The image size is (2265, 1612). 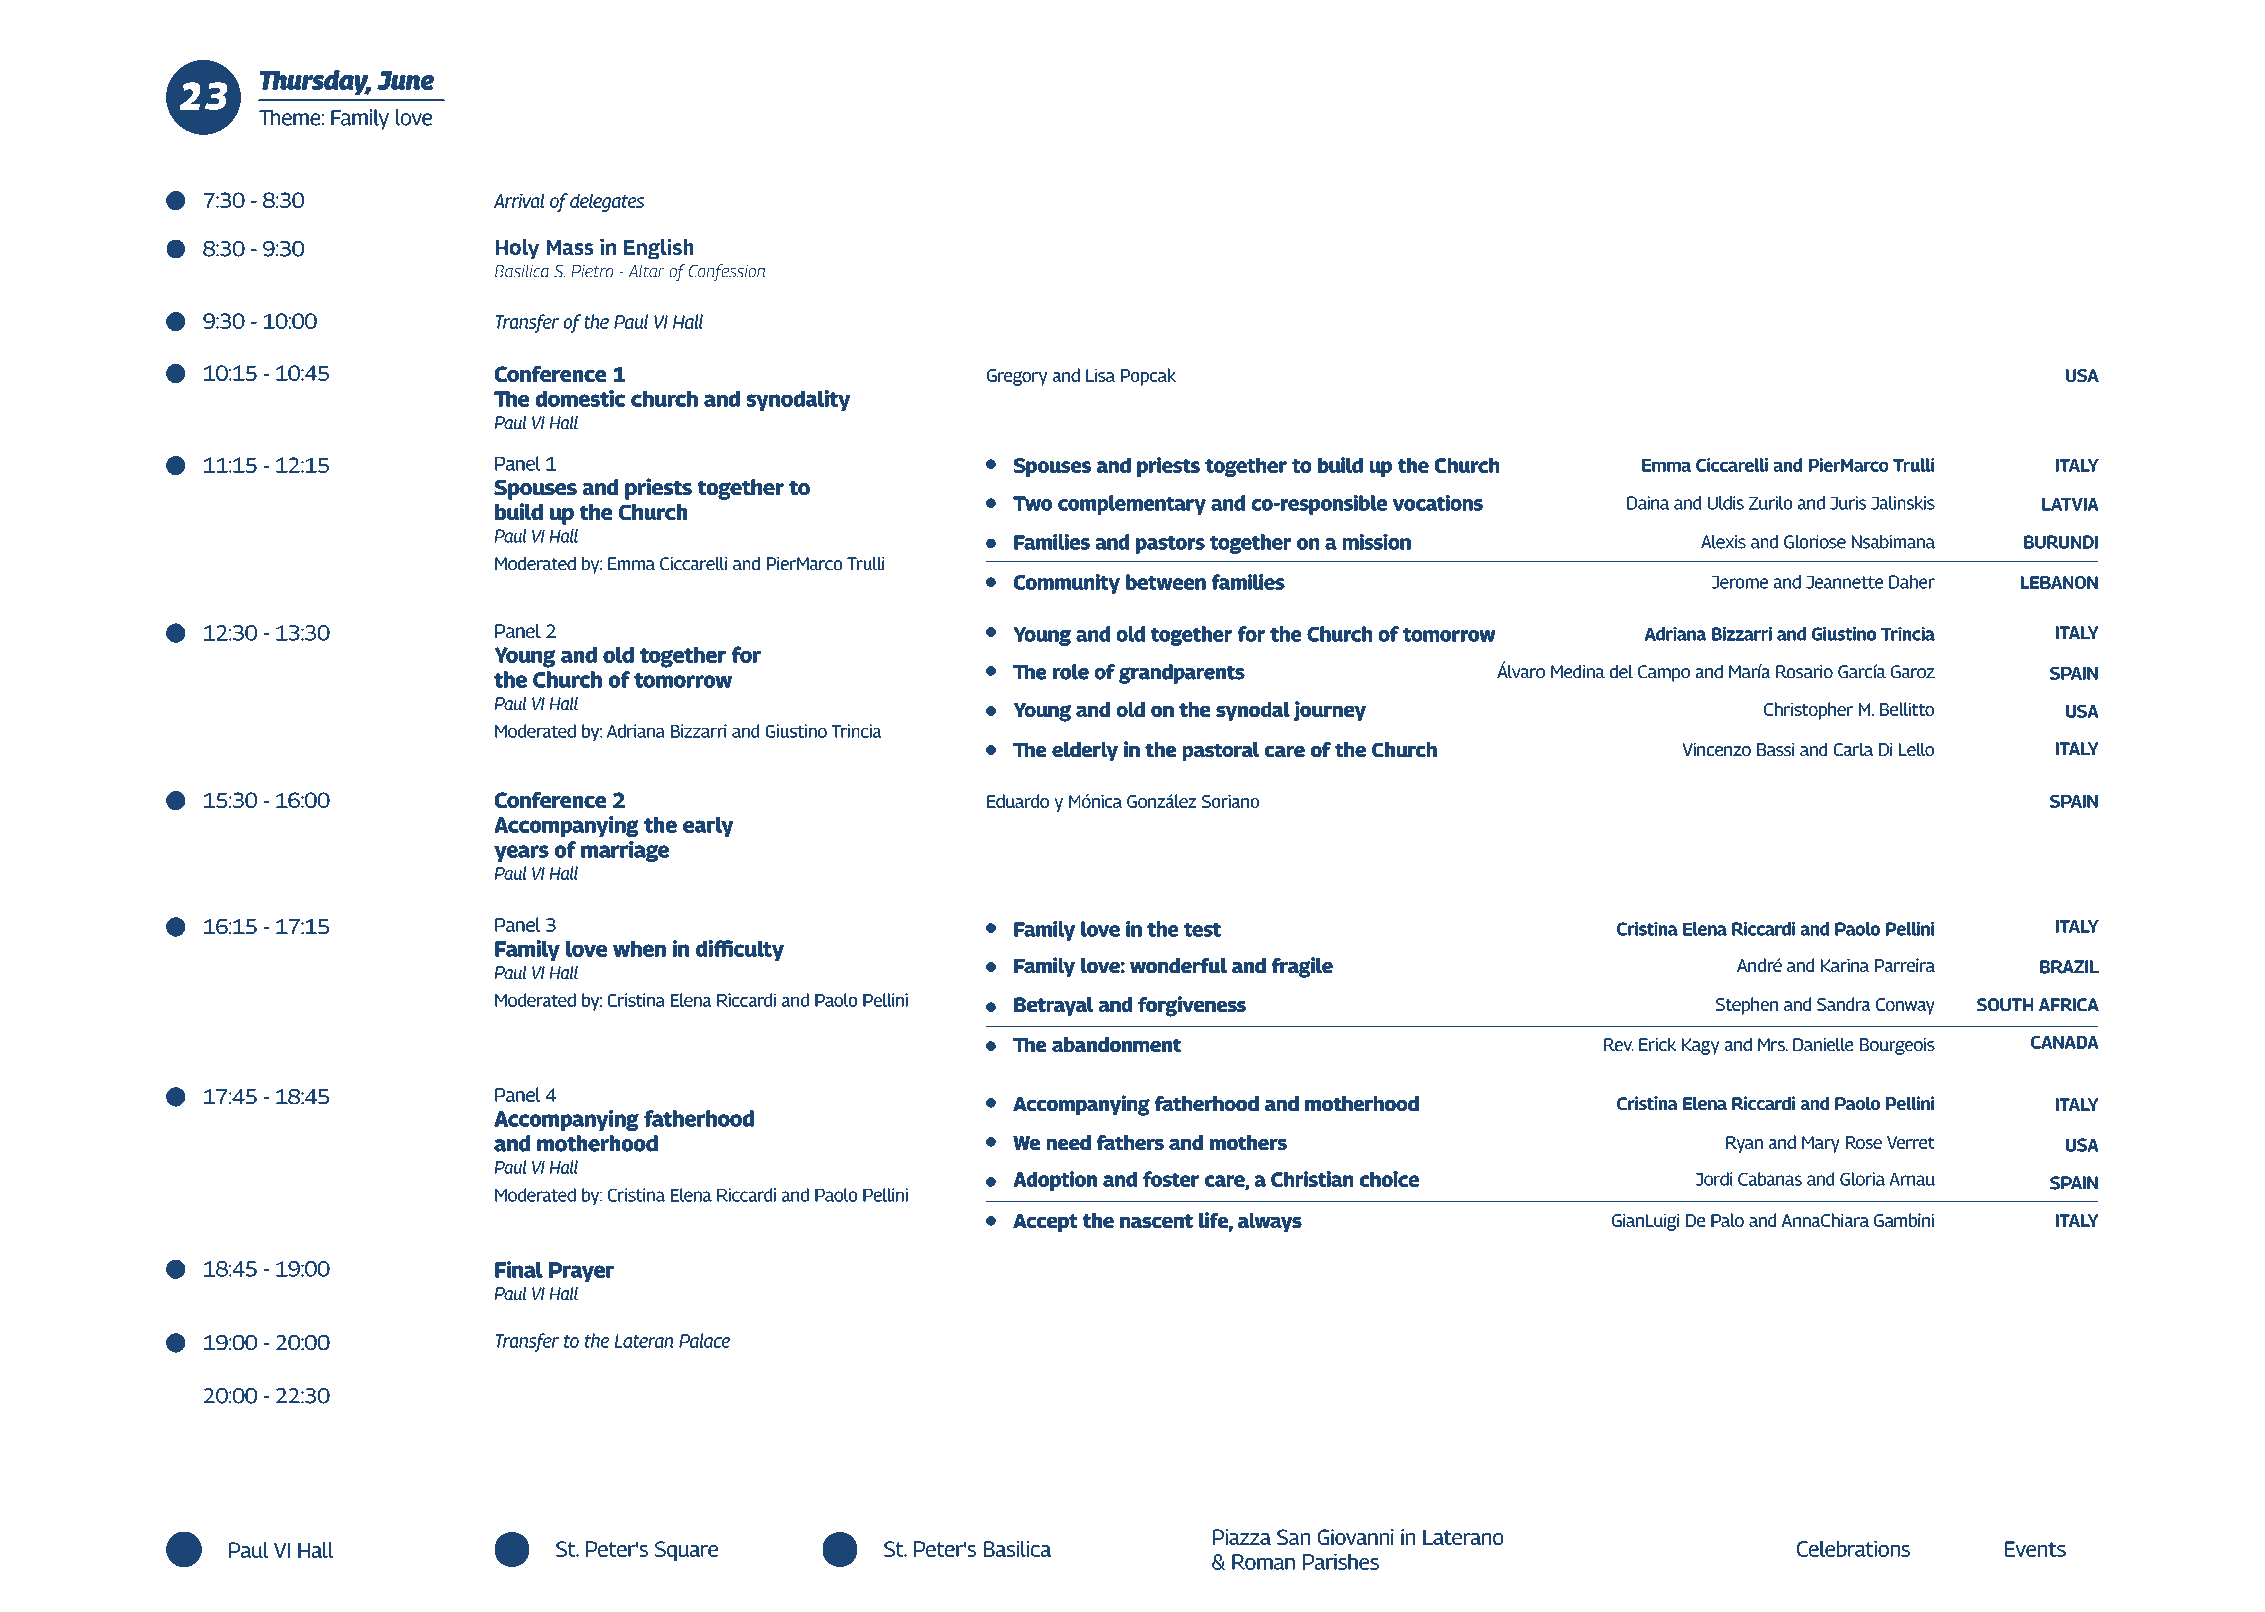 I want to click on Lisa, so click(x=1100, y=375).
